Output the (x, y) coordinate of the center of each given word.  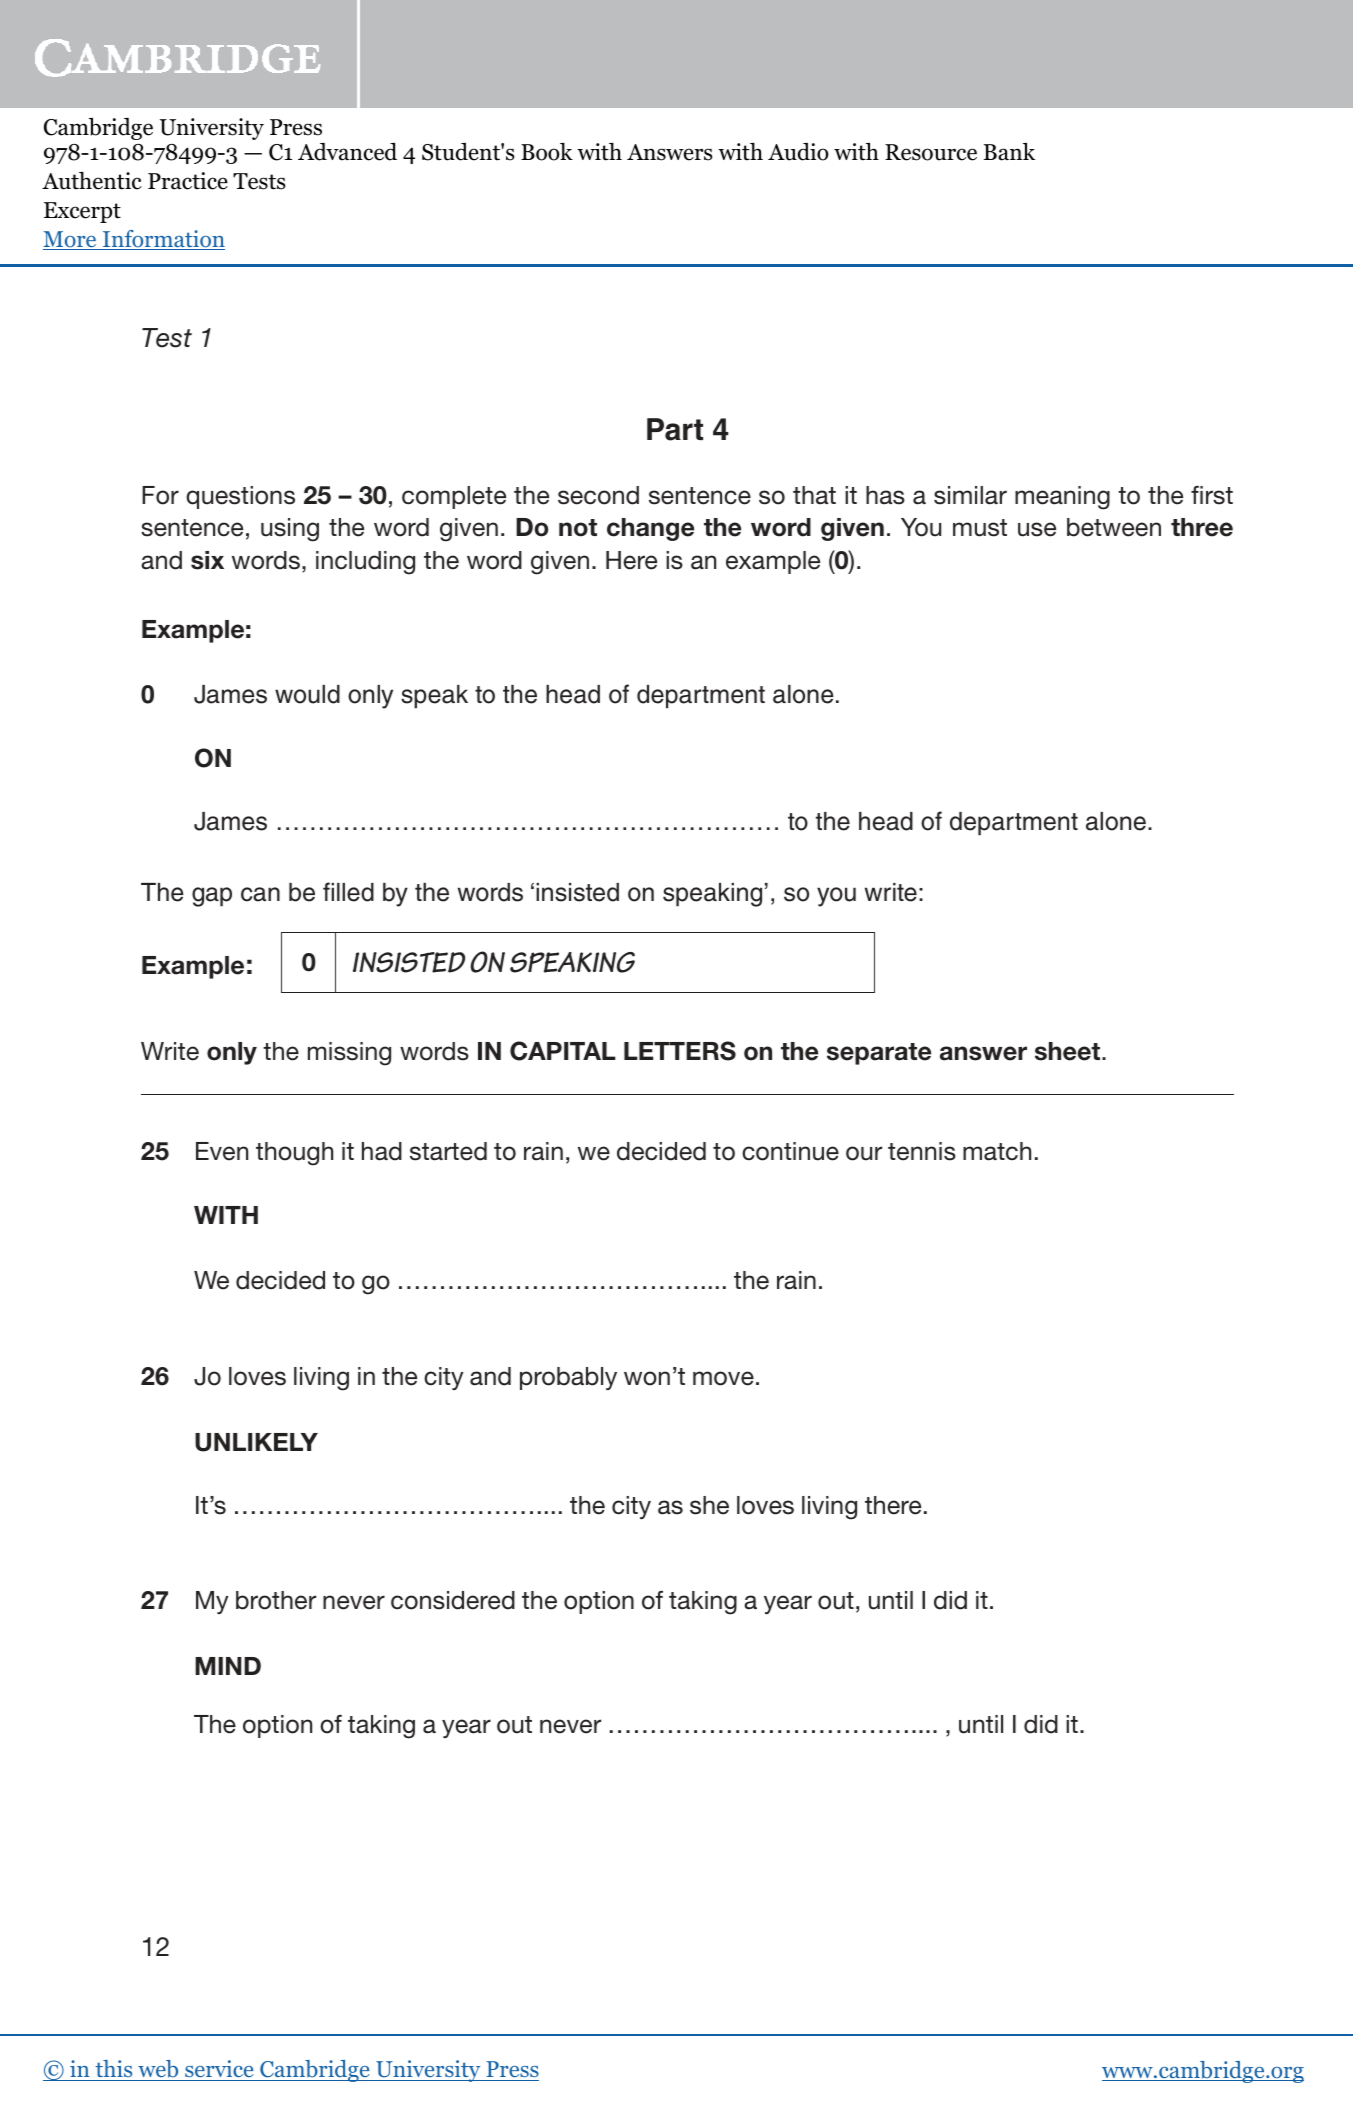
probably (568, 1378)
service (219, 2070)
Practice (188, 181)
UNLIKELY (256, 1442)
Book (547, 152)
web (158, 2070)
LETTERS (680, 1051)
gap (212, 897)
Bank (1009, 152)
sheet (1069, 1051)
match (997, 1151)
